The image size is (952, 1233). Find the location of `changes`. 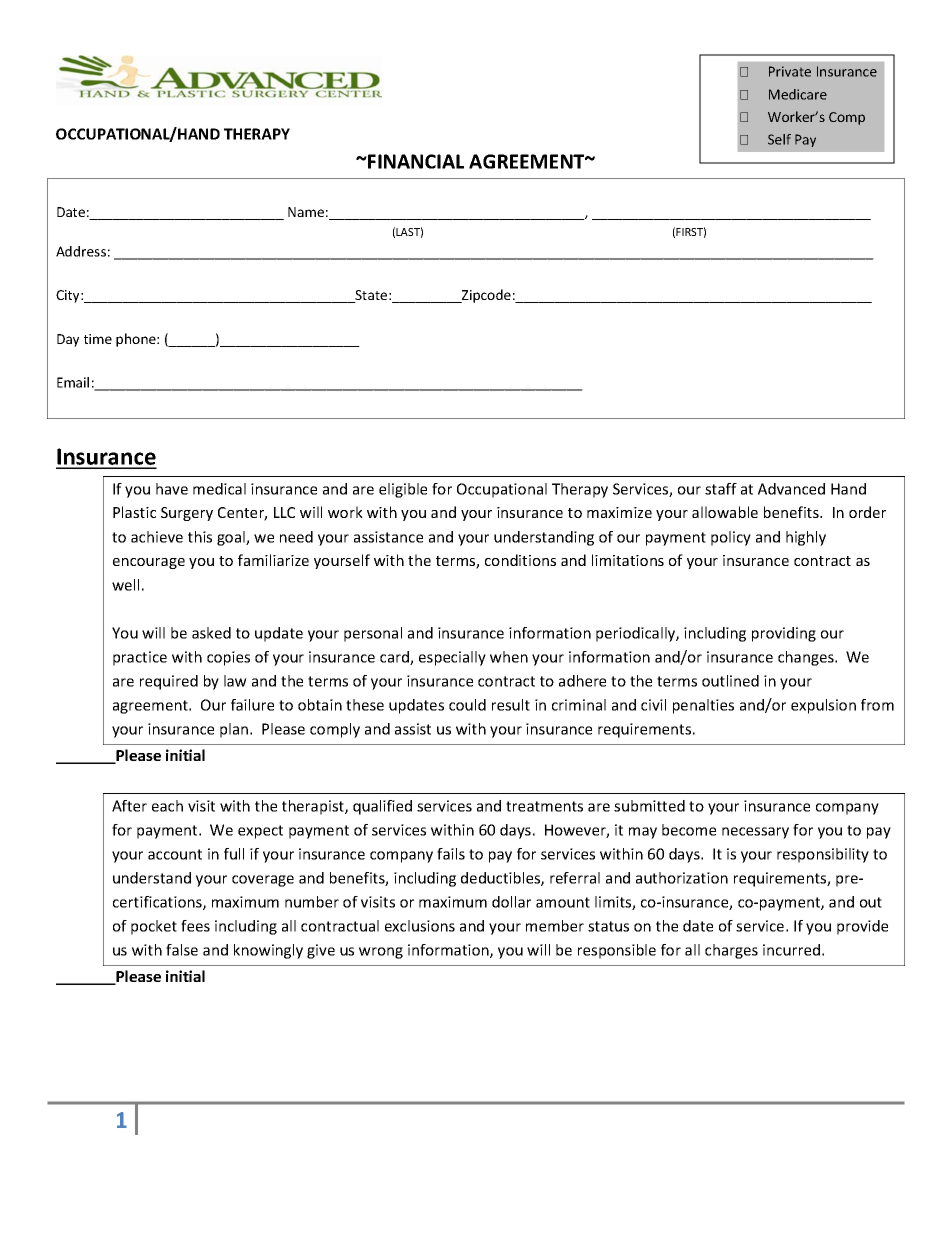

changes is located at coordinates (807, 658).
